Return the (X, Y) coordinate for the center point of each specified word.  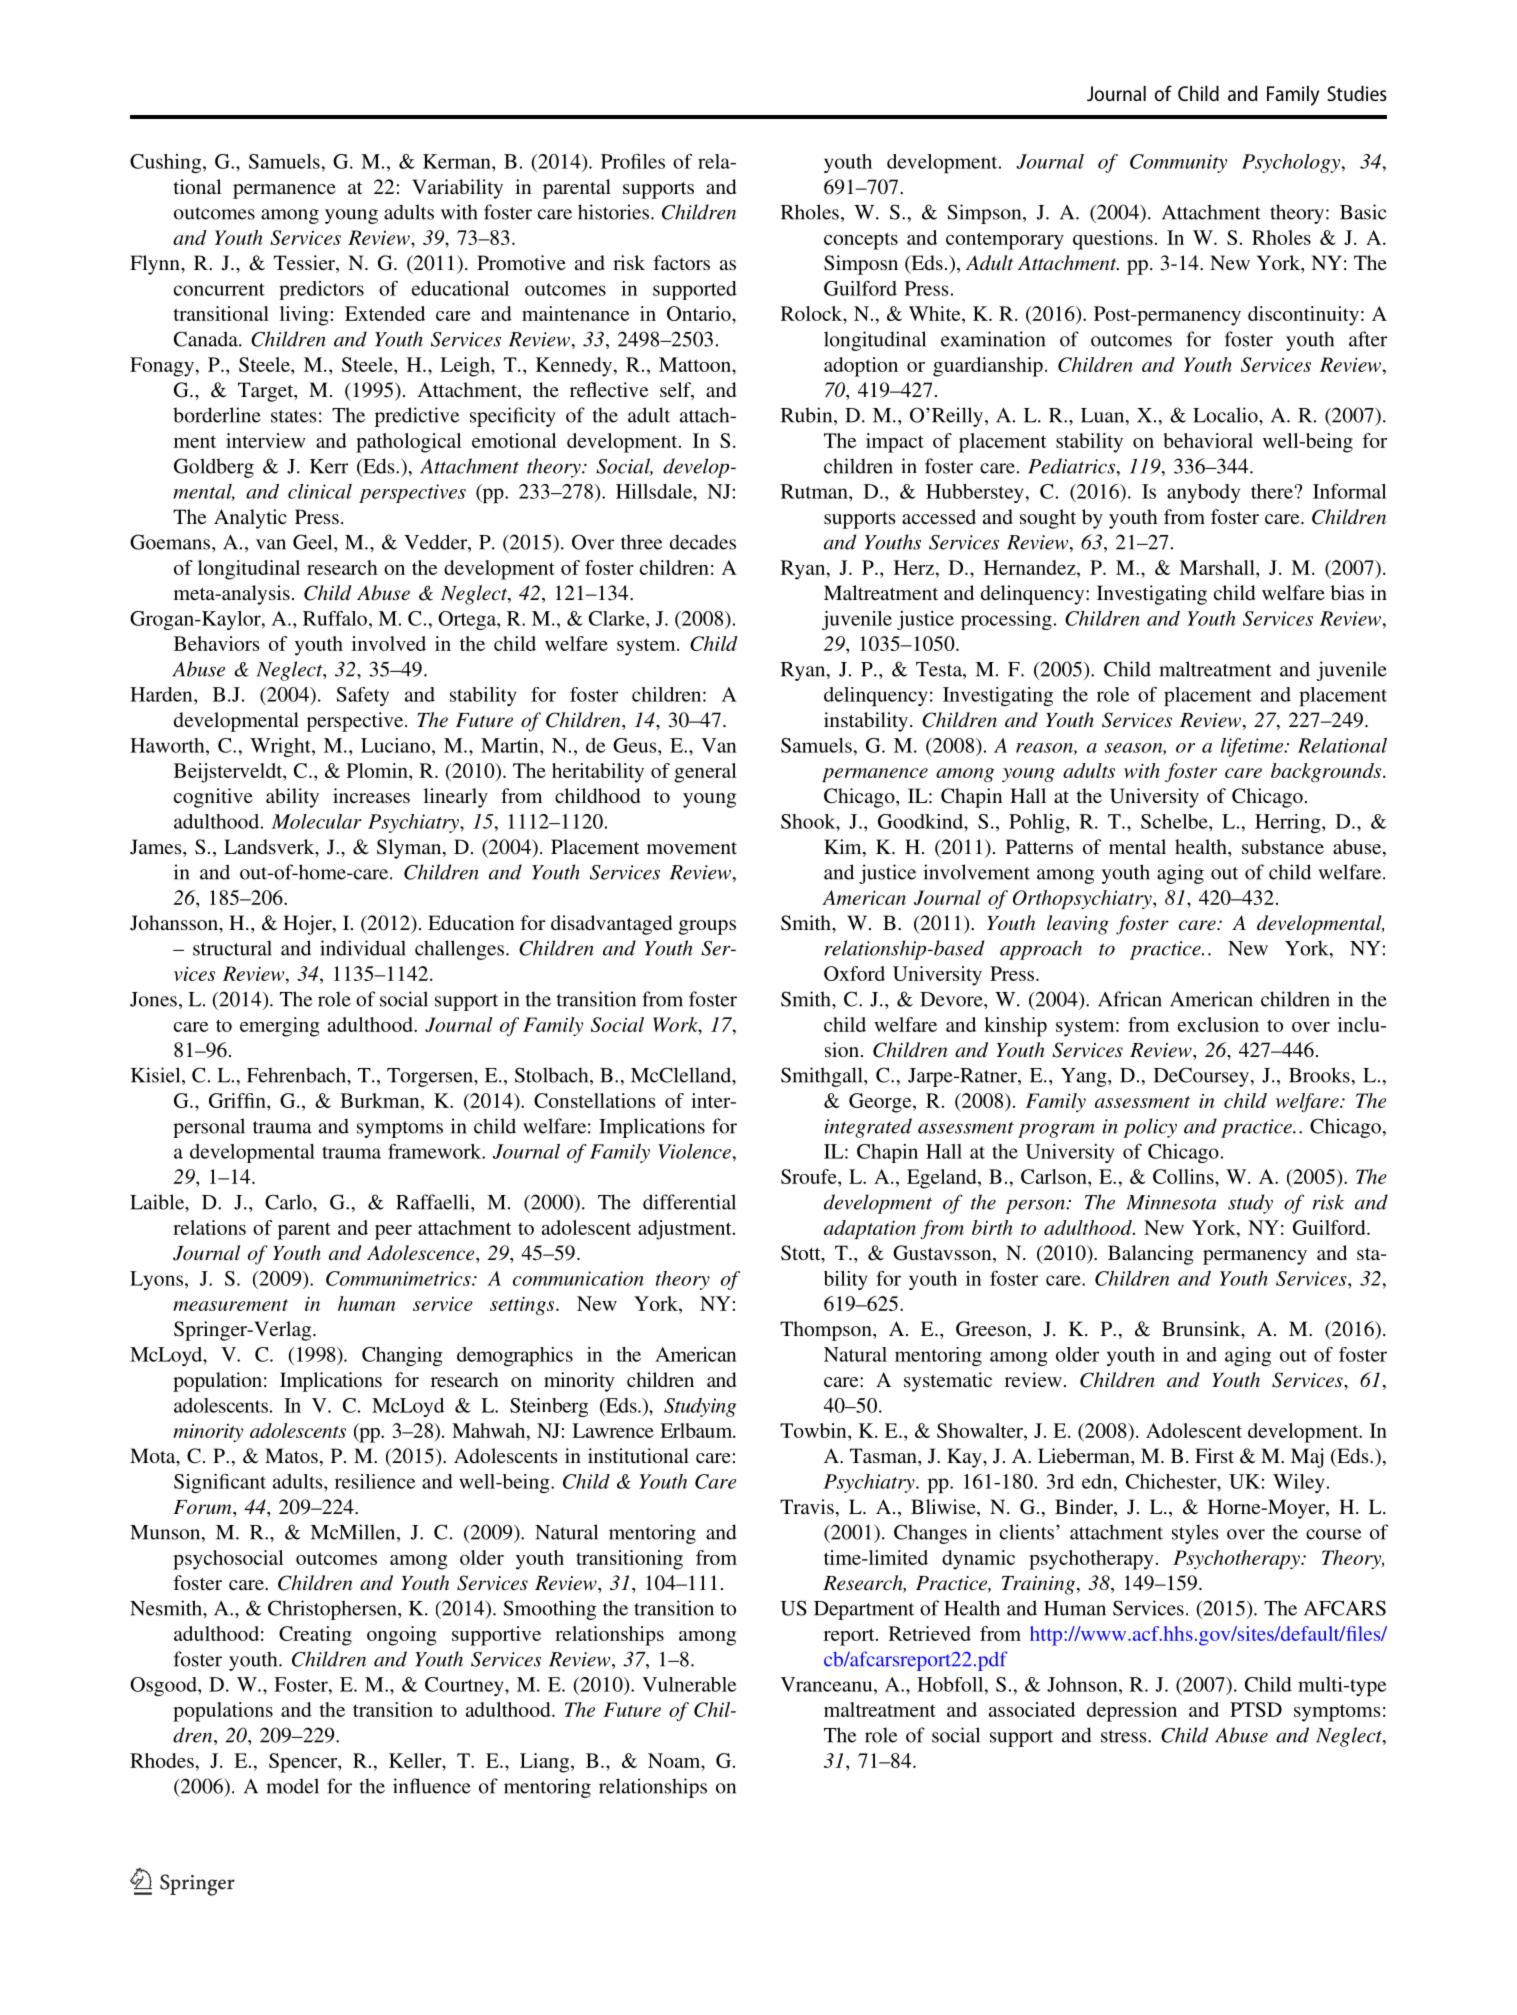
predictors (321, 290)
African (1130, 999)
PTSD (1256, 1709)
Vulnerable (689, 1684)
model (292, 1786)
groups (707, 927)
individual (363, 948)
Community (1178, 163)
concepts (861, 241)
